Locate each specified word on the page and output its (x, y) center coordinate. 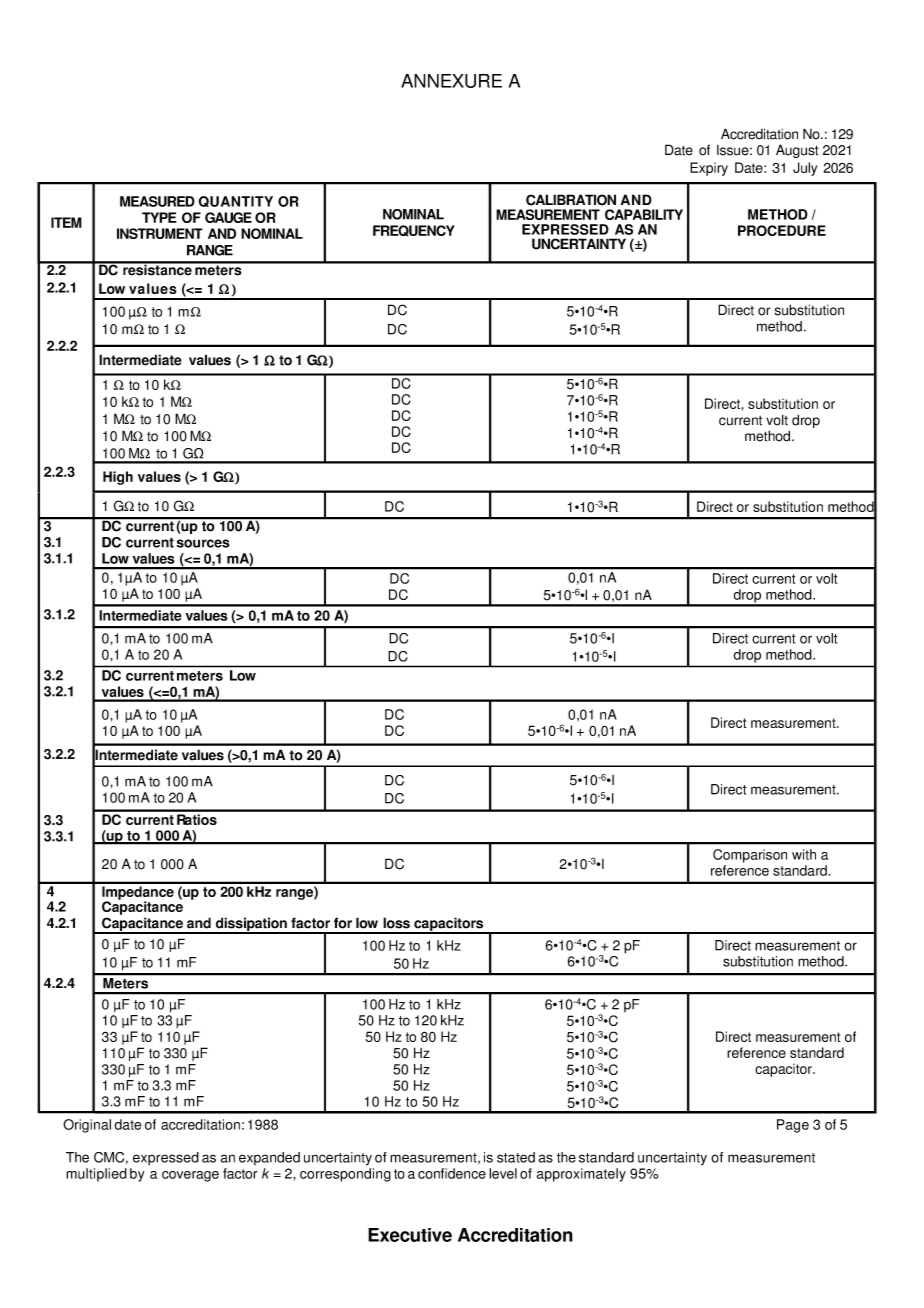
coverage (190, 1176)
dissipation (251, 925)
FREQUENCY (414, 231)
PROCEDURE (782, 230)
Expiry (709, 169)
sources (202, 543)
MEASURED (157, 201)
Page (793, 1126)
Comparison (750, 856)
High (118, 478)
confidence (452, 1173)
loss (396, 923)
